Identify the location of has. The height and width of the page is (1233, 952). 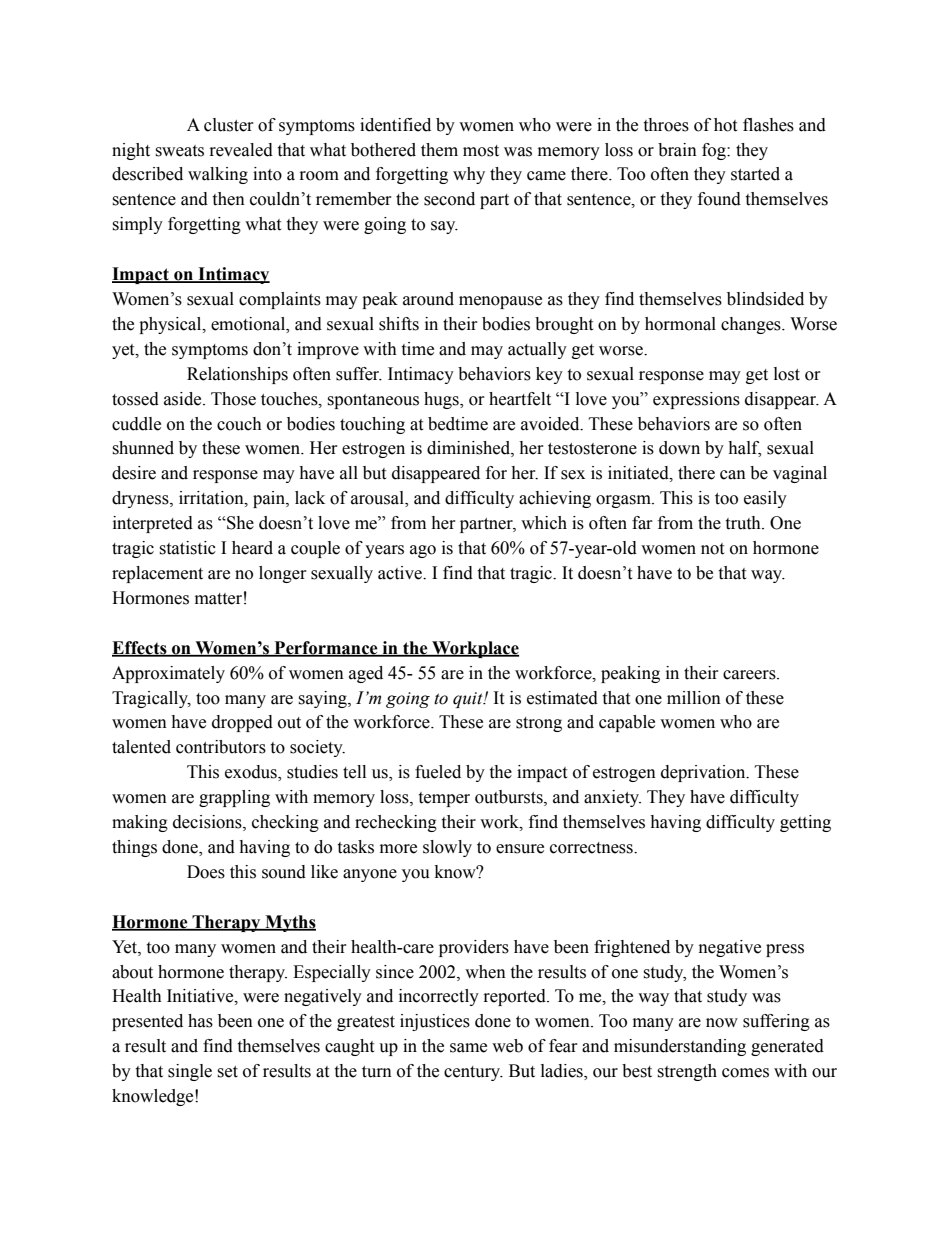
(200, 1021).
